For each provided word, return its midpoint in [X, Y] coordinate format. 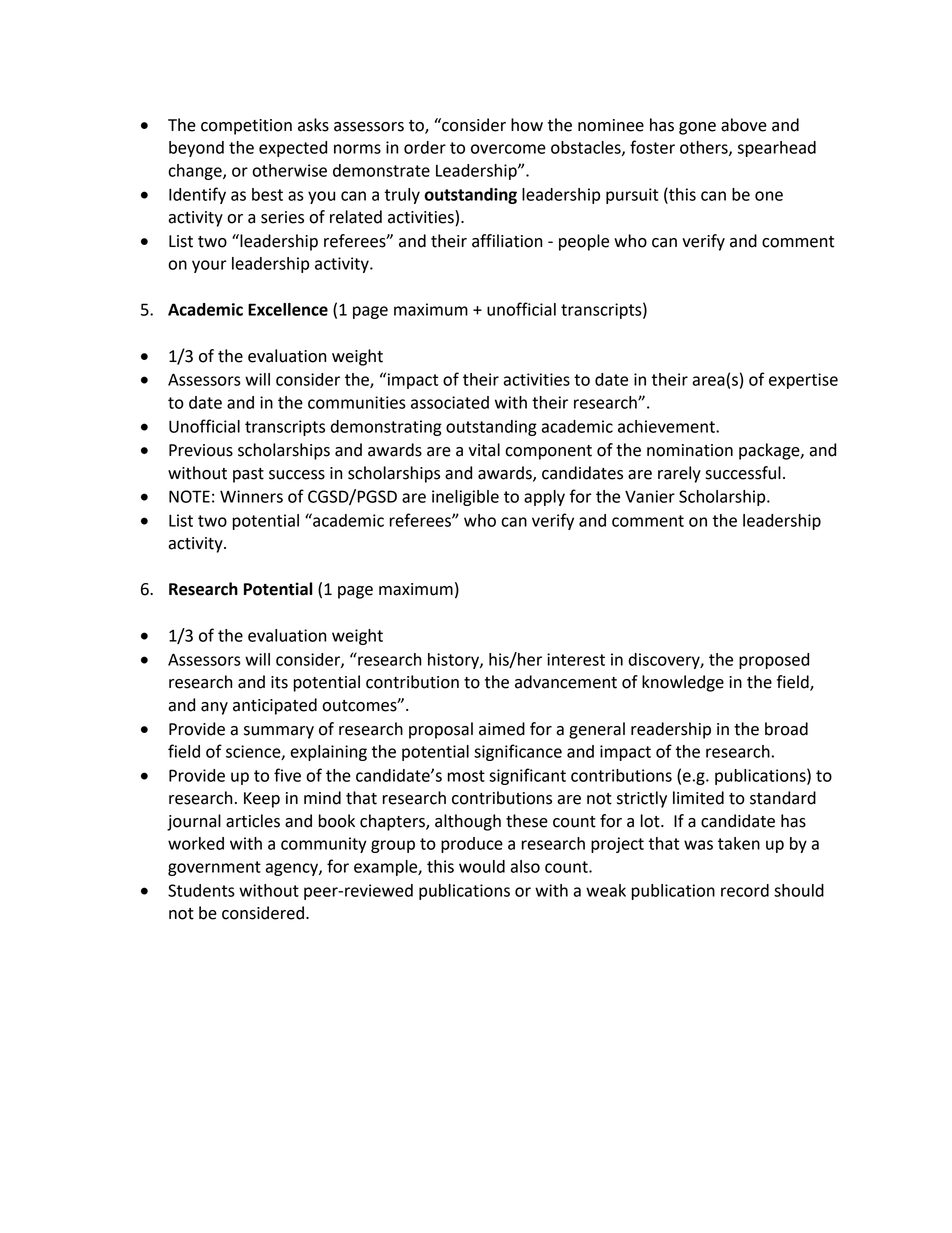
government [214, 868]
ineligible [465, 498]
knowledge [683, 683]
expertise [803, 381]
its [279, 682]
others [705, 148]
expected [293, 149]
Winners [251, 496]
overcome [508, 149]
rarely [679, 474]
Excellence [288, 309]
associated [450, 402]
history [454, 661]
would [482, 866]
